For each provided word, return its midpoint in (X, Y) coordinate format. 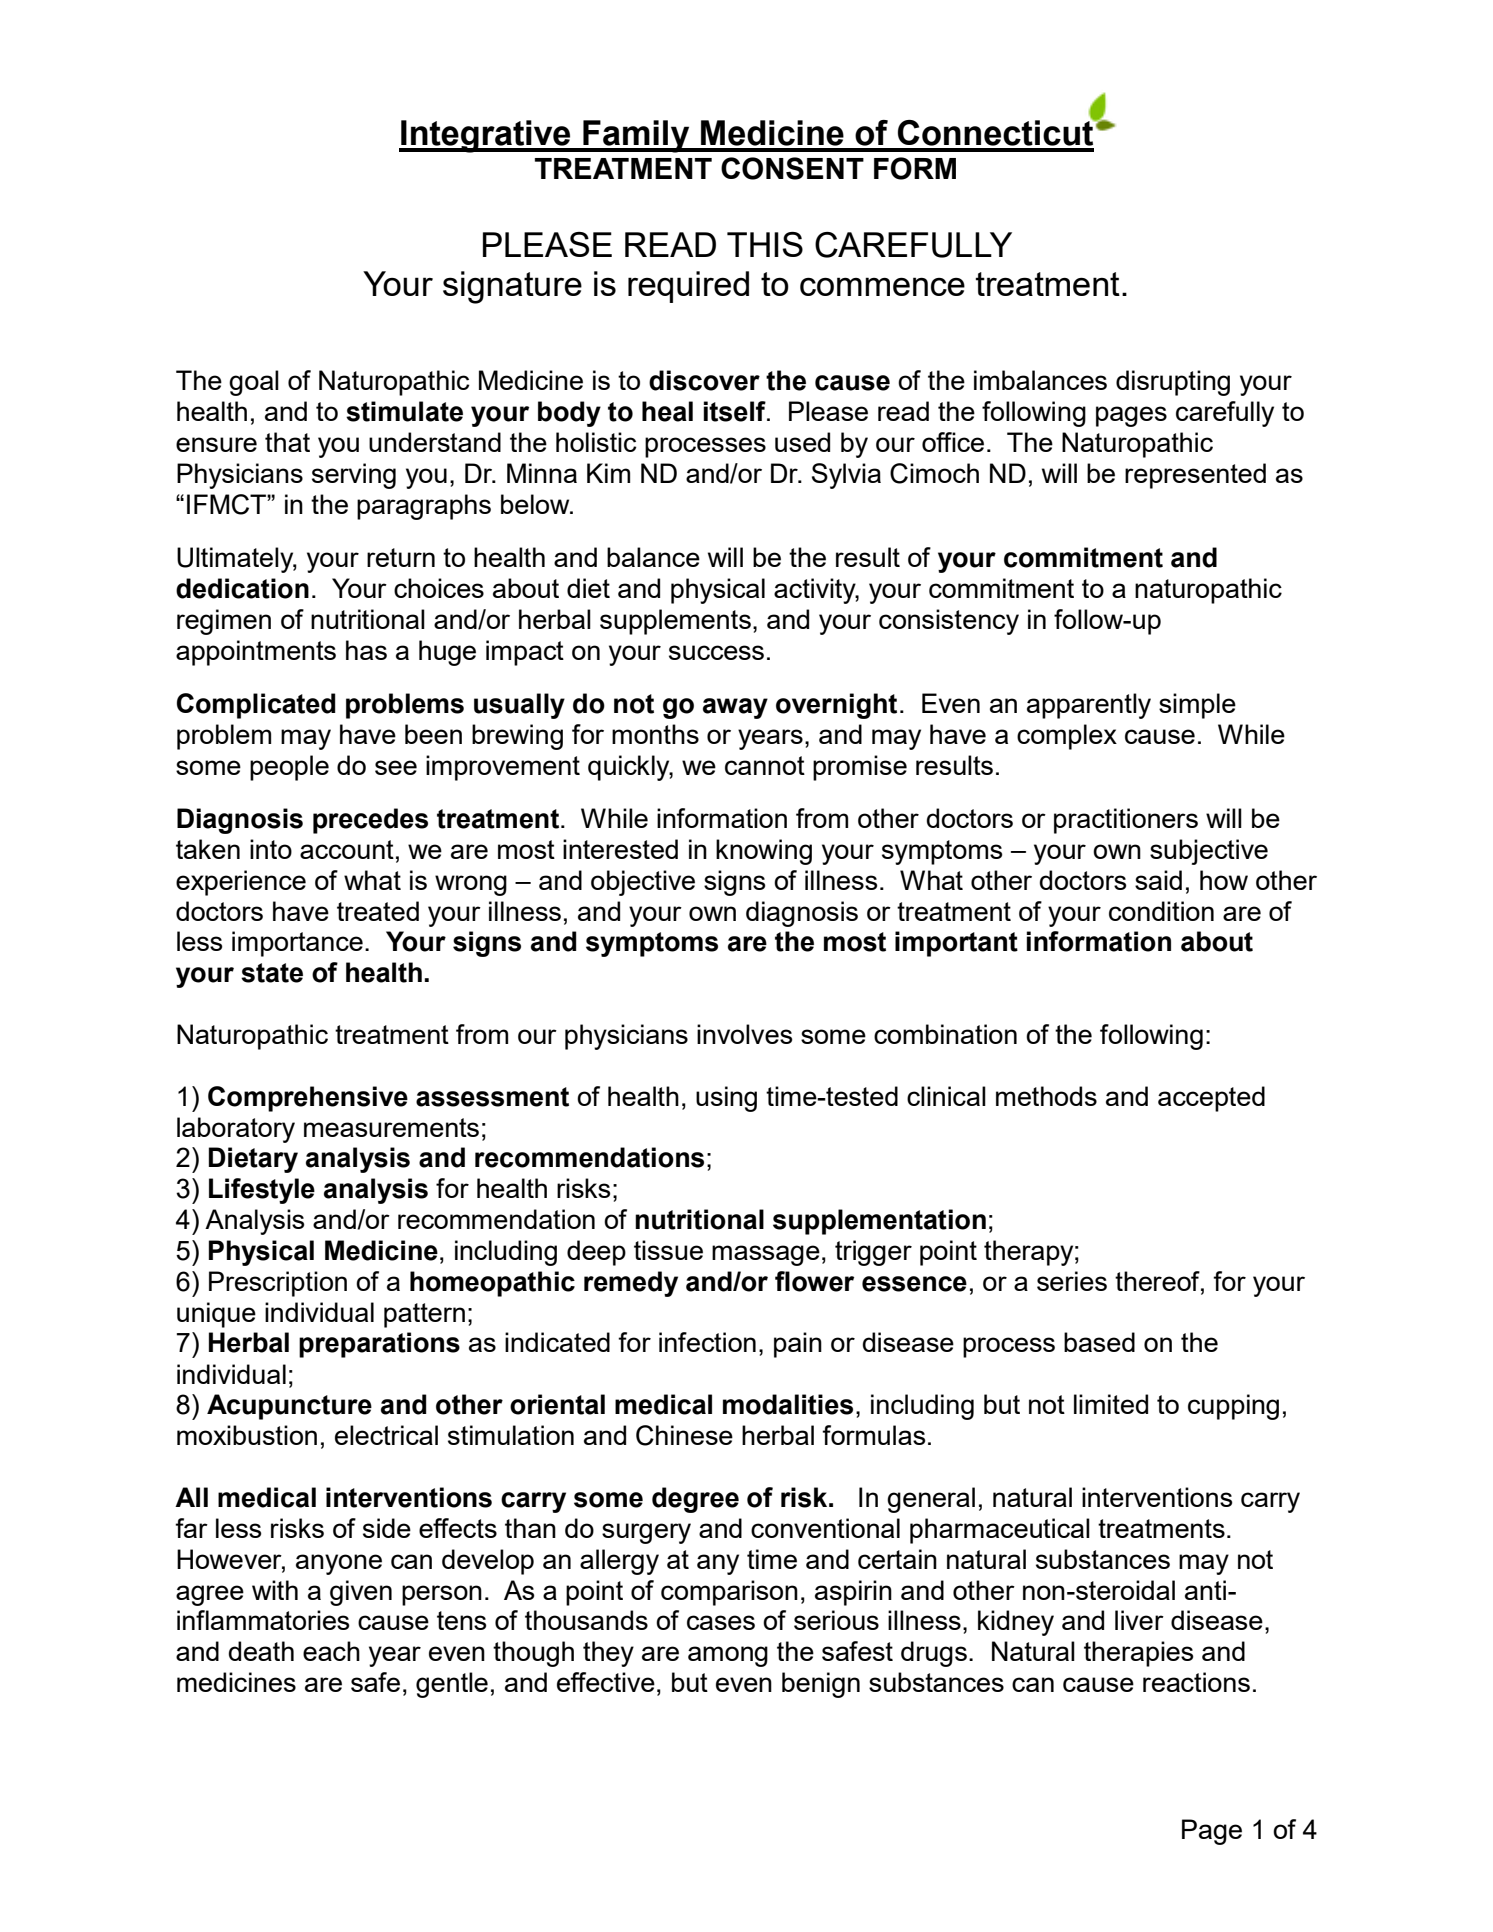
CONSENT (792, 168)
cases (721, 1622)
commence (882, 286)
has (366, 650)
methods (1046, 1096)
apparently (1089, 706)
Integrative (486, 136)
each (331, 1651)
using (726, 1099)
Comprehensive (308, 1099)
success (716, 652)
